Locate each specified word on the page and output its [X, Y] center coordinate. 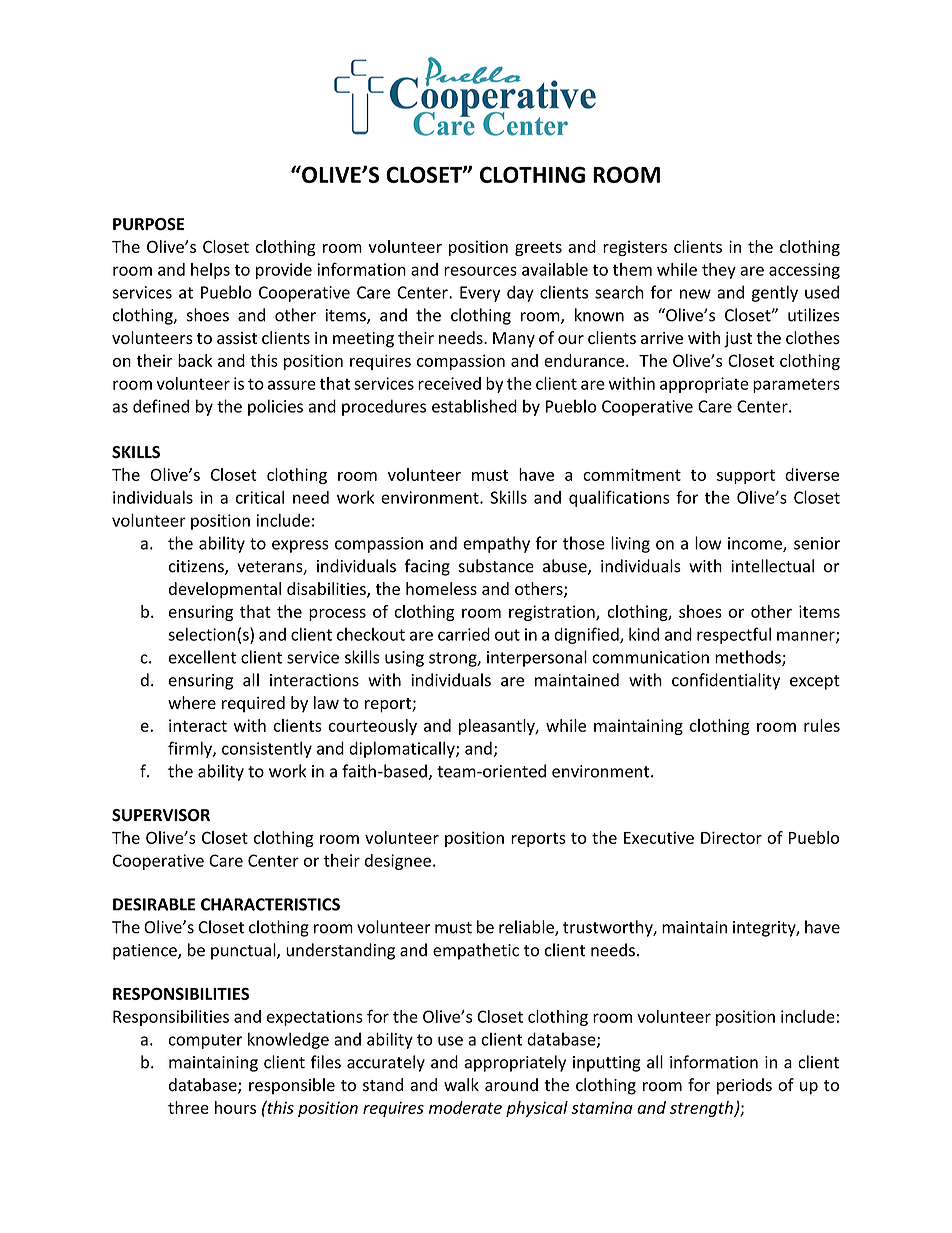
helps [210, 271]
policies [275, 407]
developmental [225, 590]
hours [235, 1107]
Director [731, 837]
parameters [796, 385]
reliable [527, 928]
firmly [191, 749]
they [719, 271]
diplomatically [403, 749]
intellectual [772, 566]
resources [480, 271]
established [474, 406]
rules [822, 725]
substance [496, 566]
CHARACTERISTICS [270, 904]
